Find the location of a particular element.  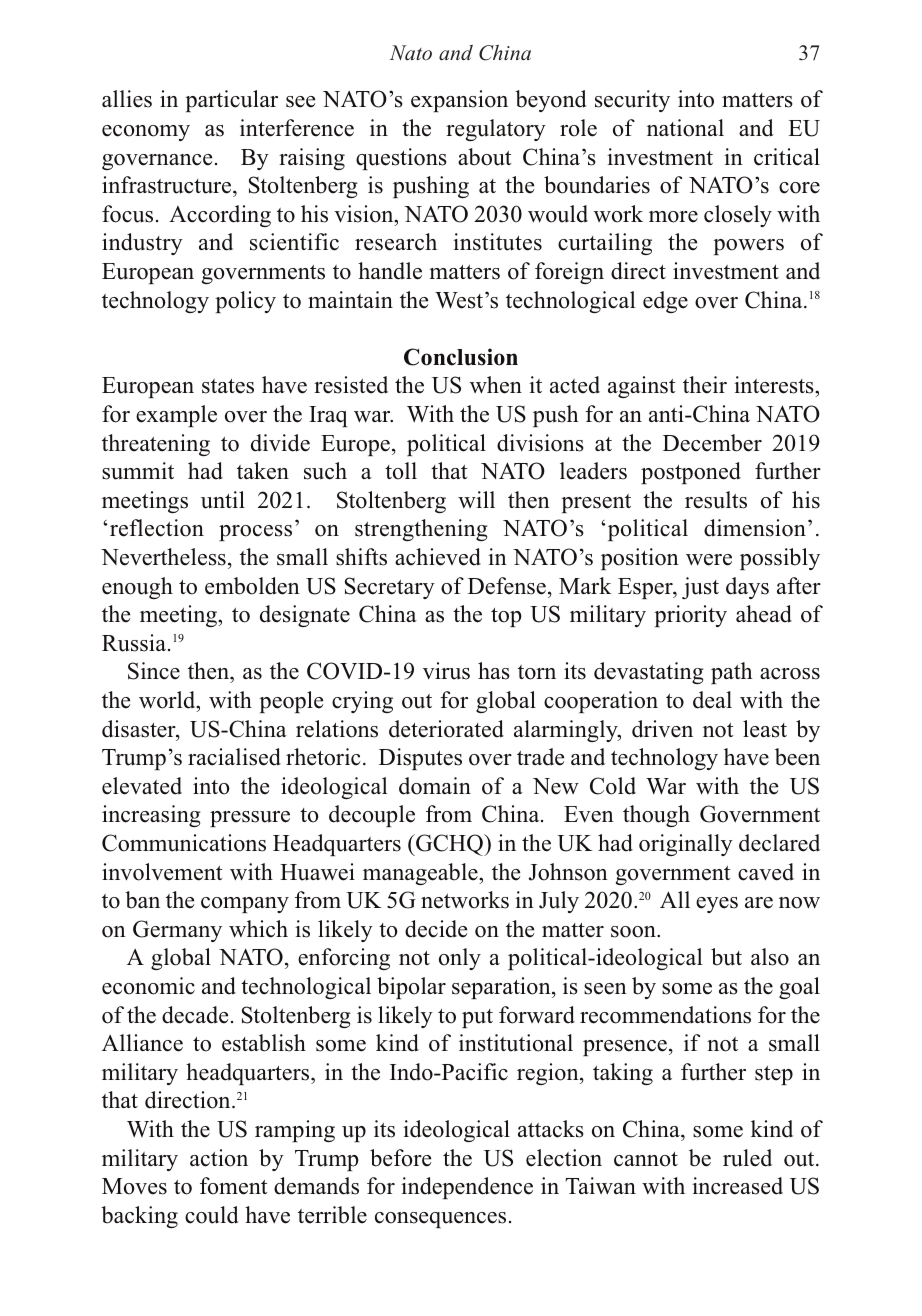

decide is located at coordinates (436, 929).
